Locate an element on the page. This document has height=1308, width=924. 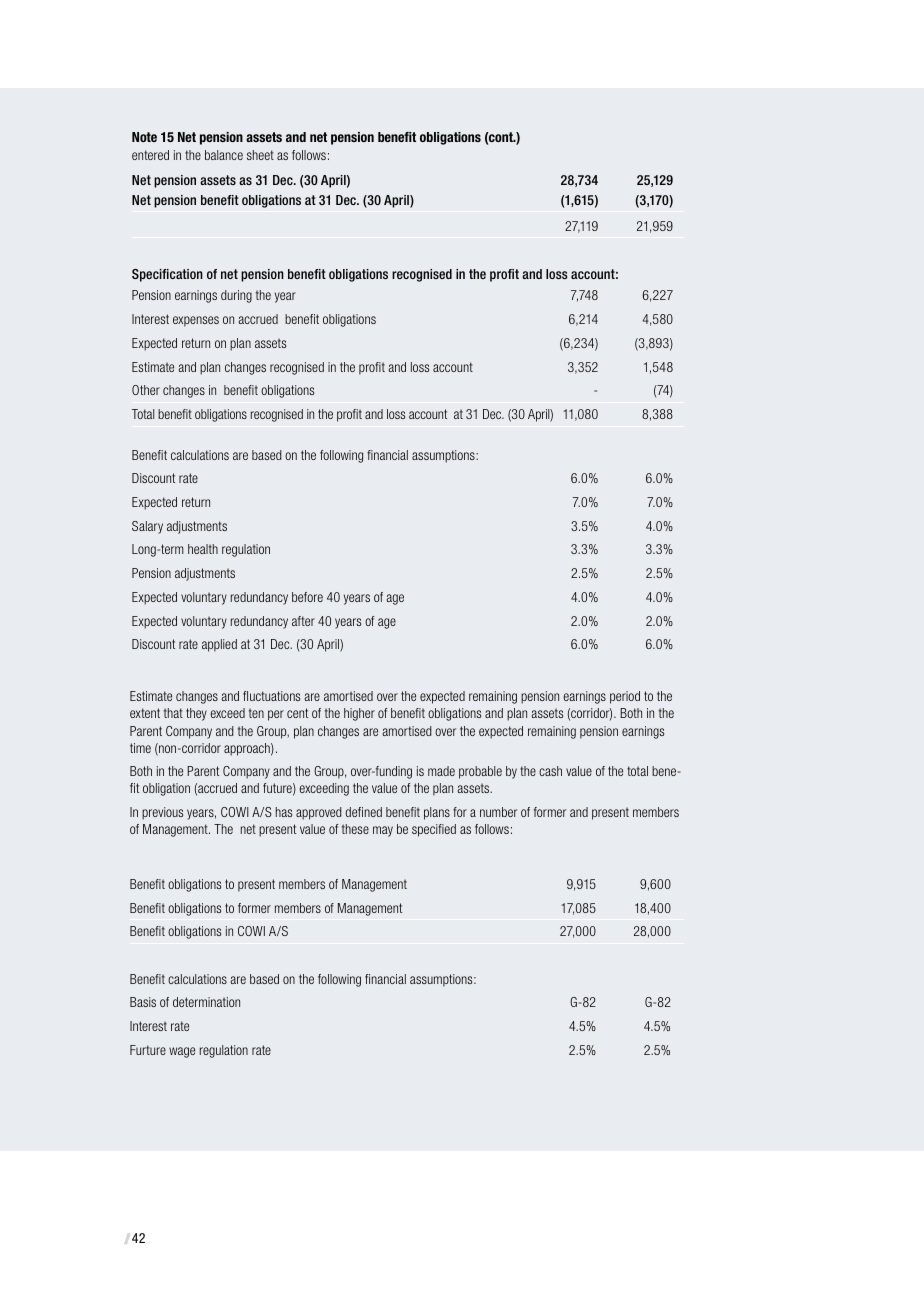
sheet is located at coordinates (260, 155).
